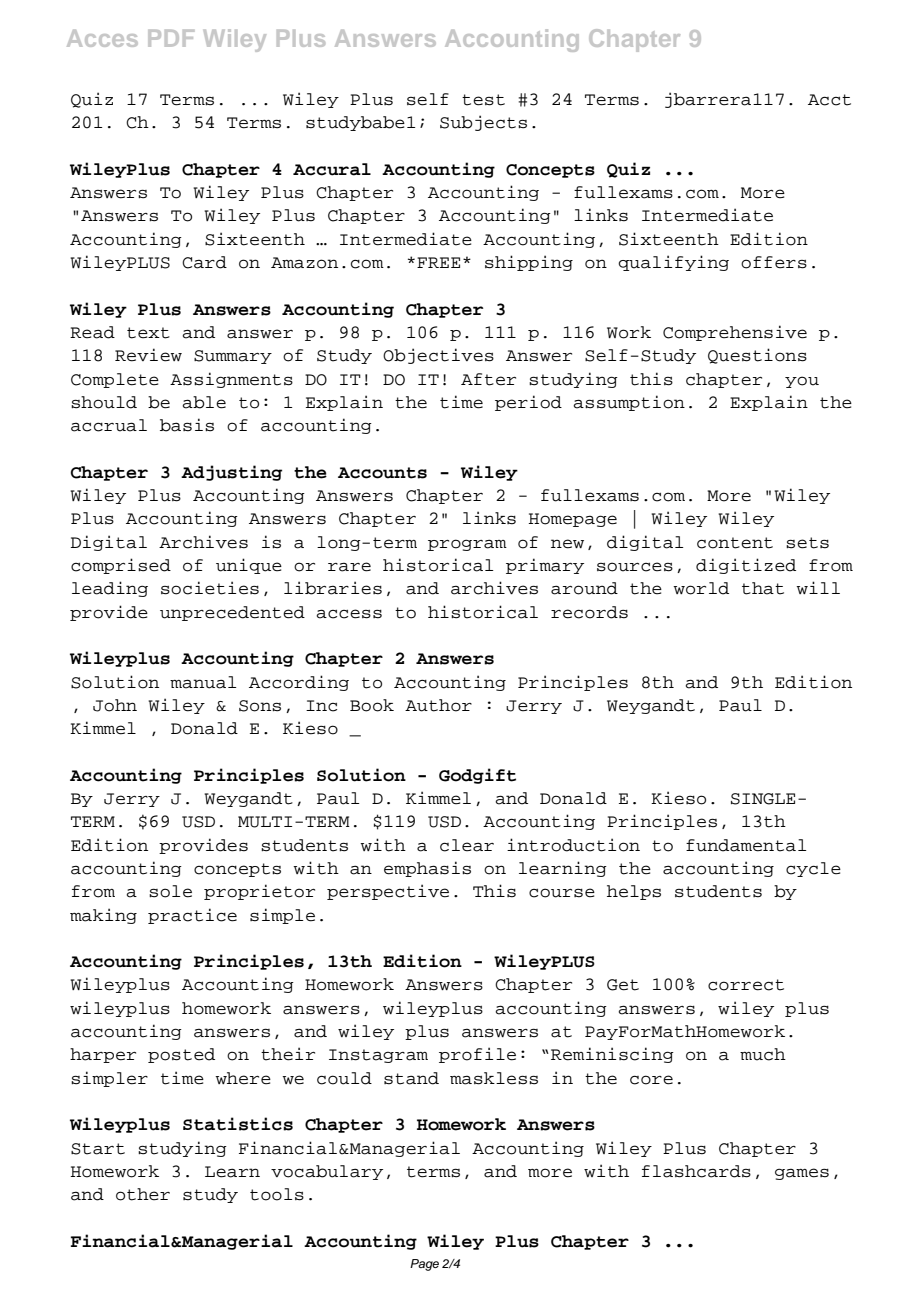 This document has height=1308, width=924. I want to click on sole, so click(170, 891).
